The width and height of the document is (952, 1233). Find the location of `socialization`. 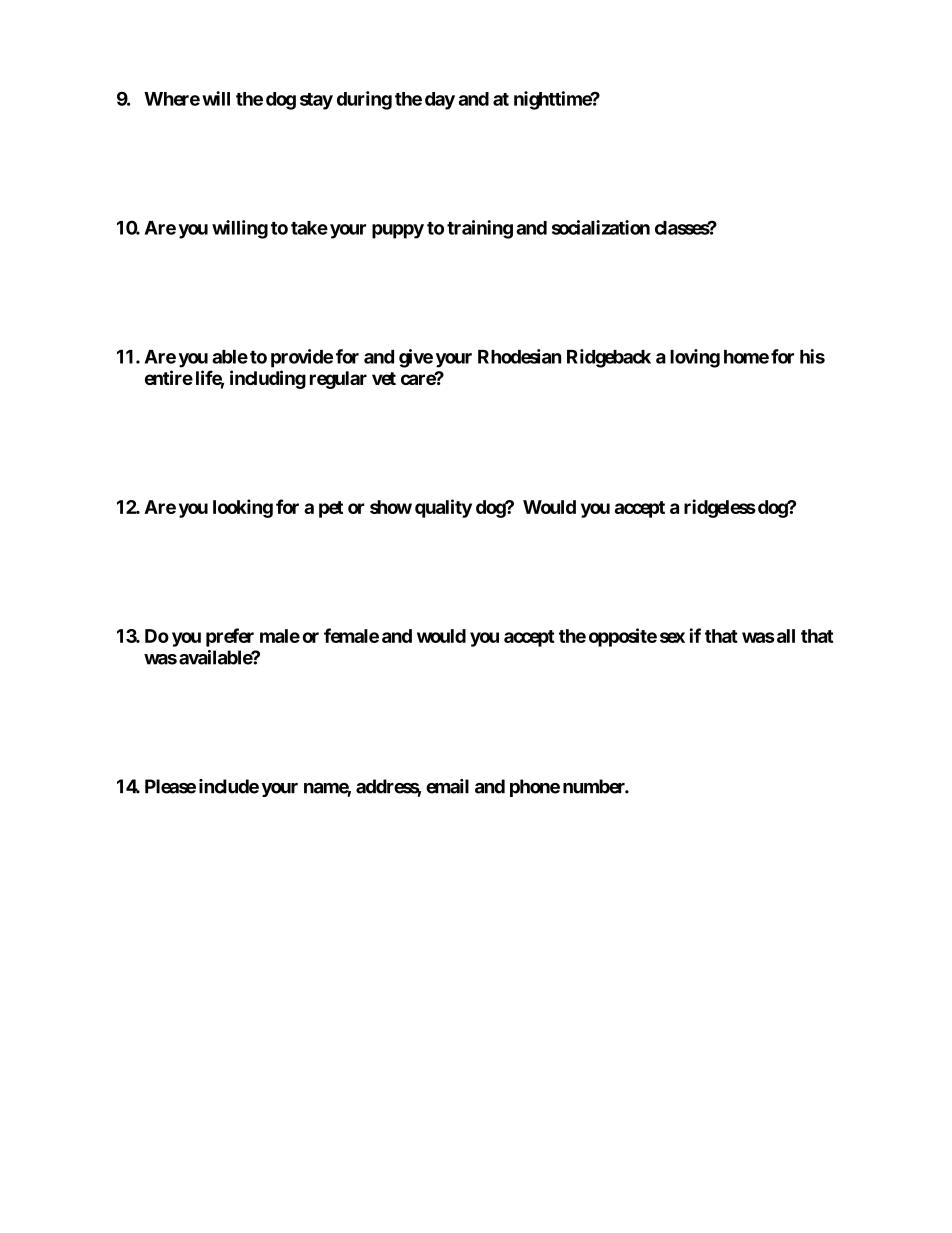

socialization is located at coordinates (601, 227).
